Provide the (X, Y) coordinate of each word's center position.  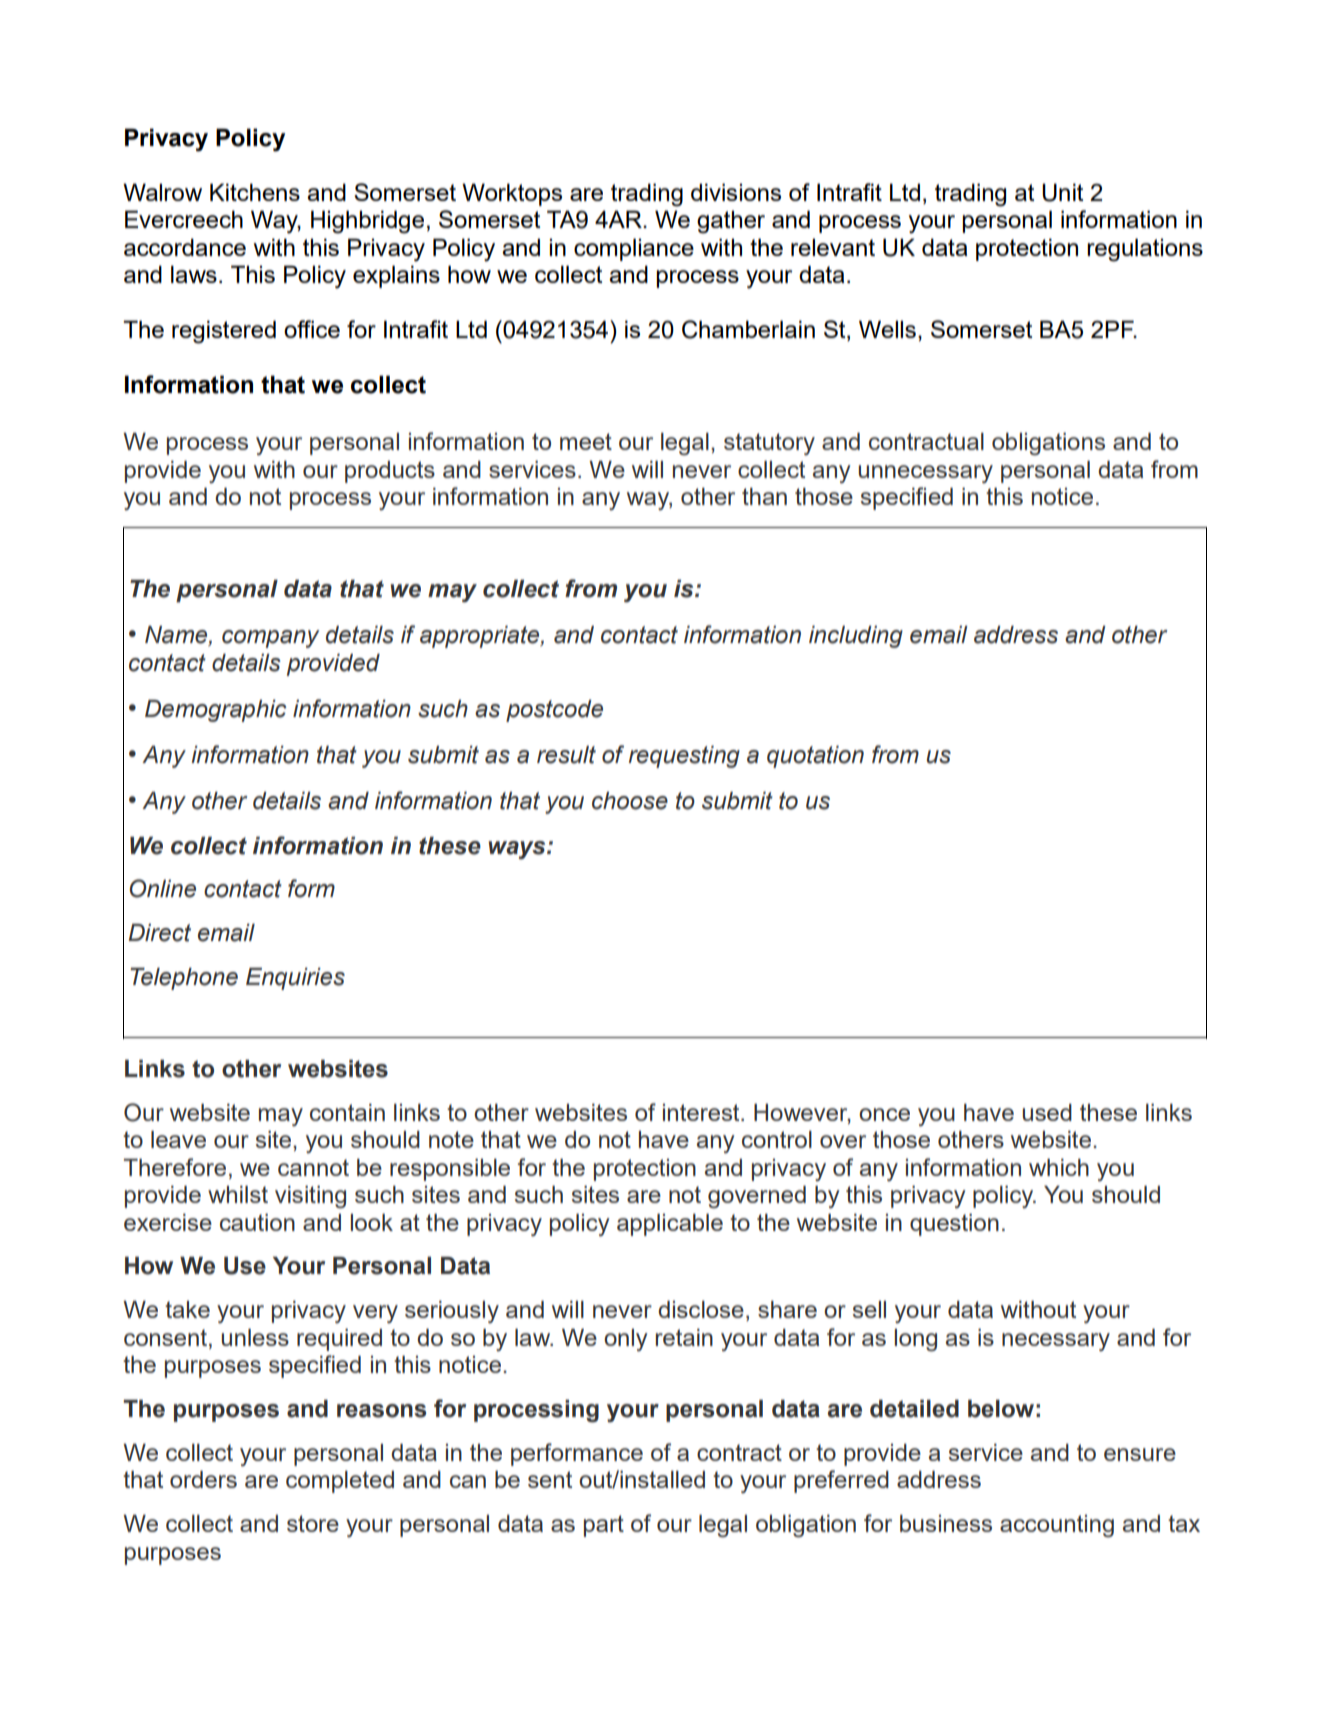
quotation (815, 757)
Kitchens (255, 192)
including (856, 637)
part (604, 1526)
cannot (313, 1167)
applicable (670, 1225)
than (764, 496)
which (1059, 1167)
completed (340, 1482)
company (270, 639)
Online (163, 888)
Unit (1062, 192)
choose (630, 801)
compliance (634, 249)
